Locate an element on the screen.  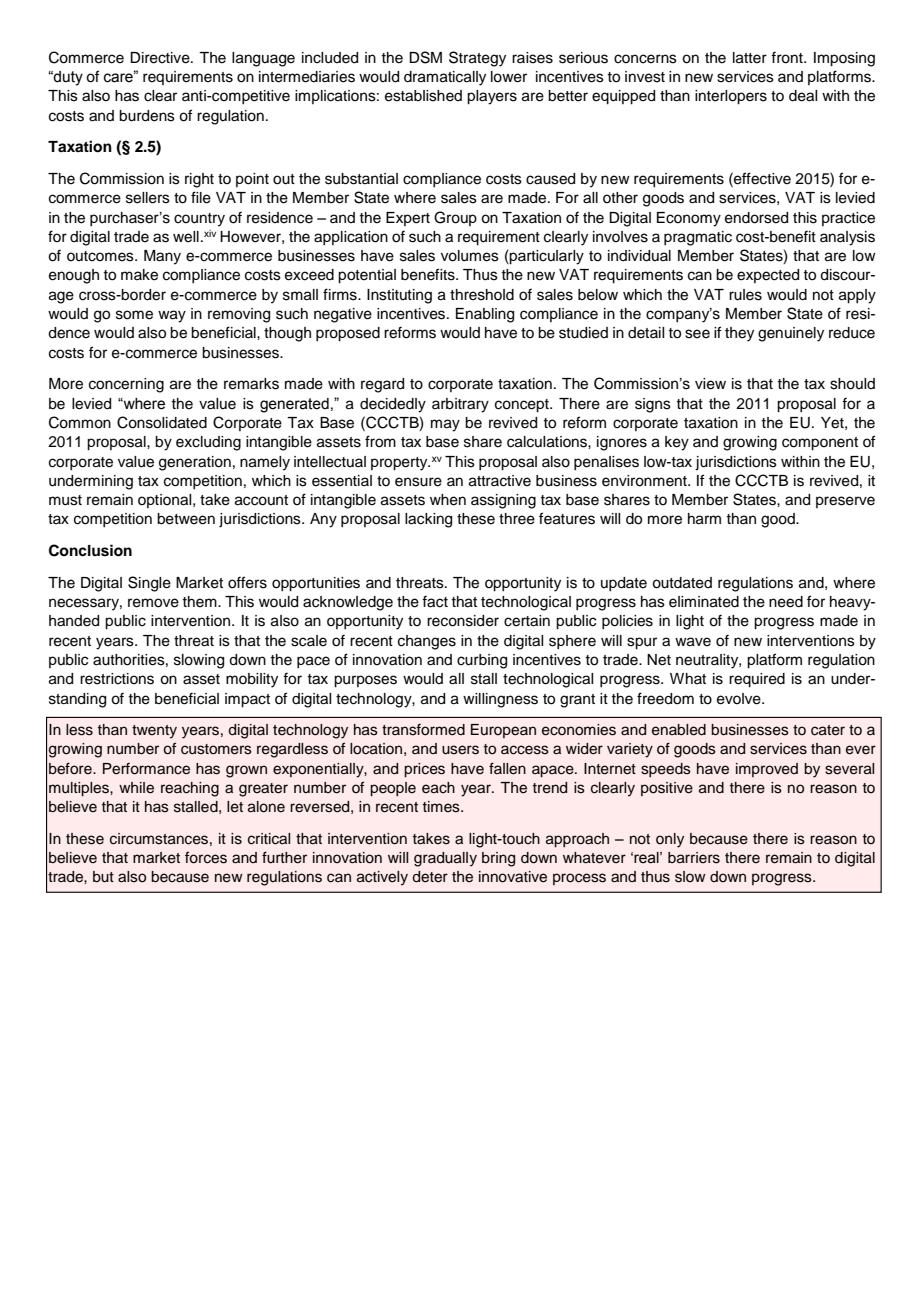
forces is located at coordinates (206, 857).
